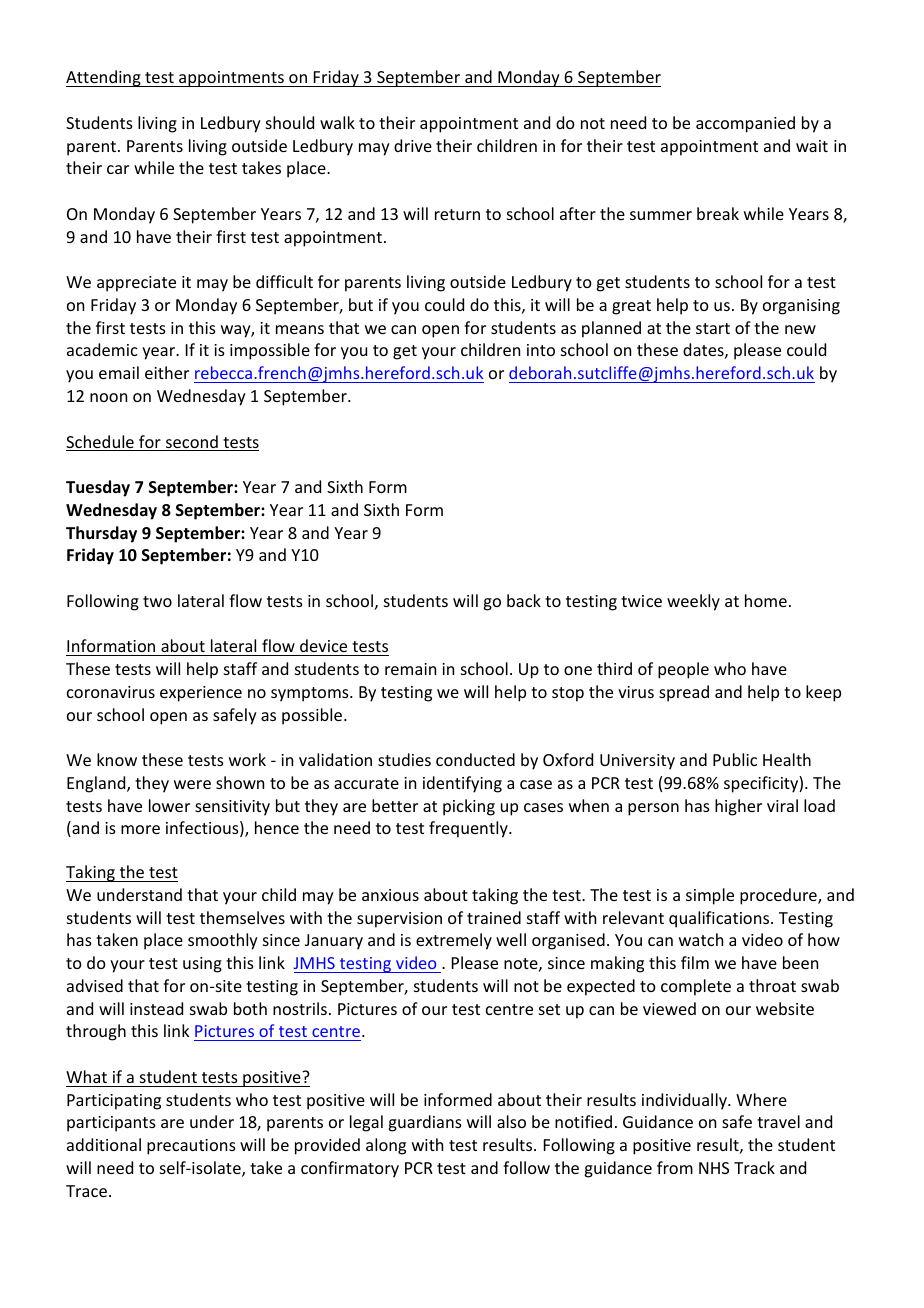 The image size is (924, 1308). Describe the element at coordinates (167, 372) in the screenshot. I see `either` at that location.
